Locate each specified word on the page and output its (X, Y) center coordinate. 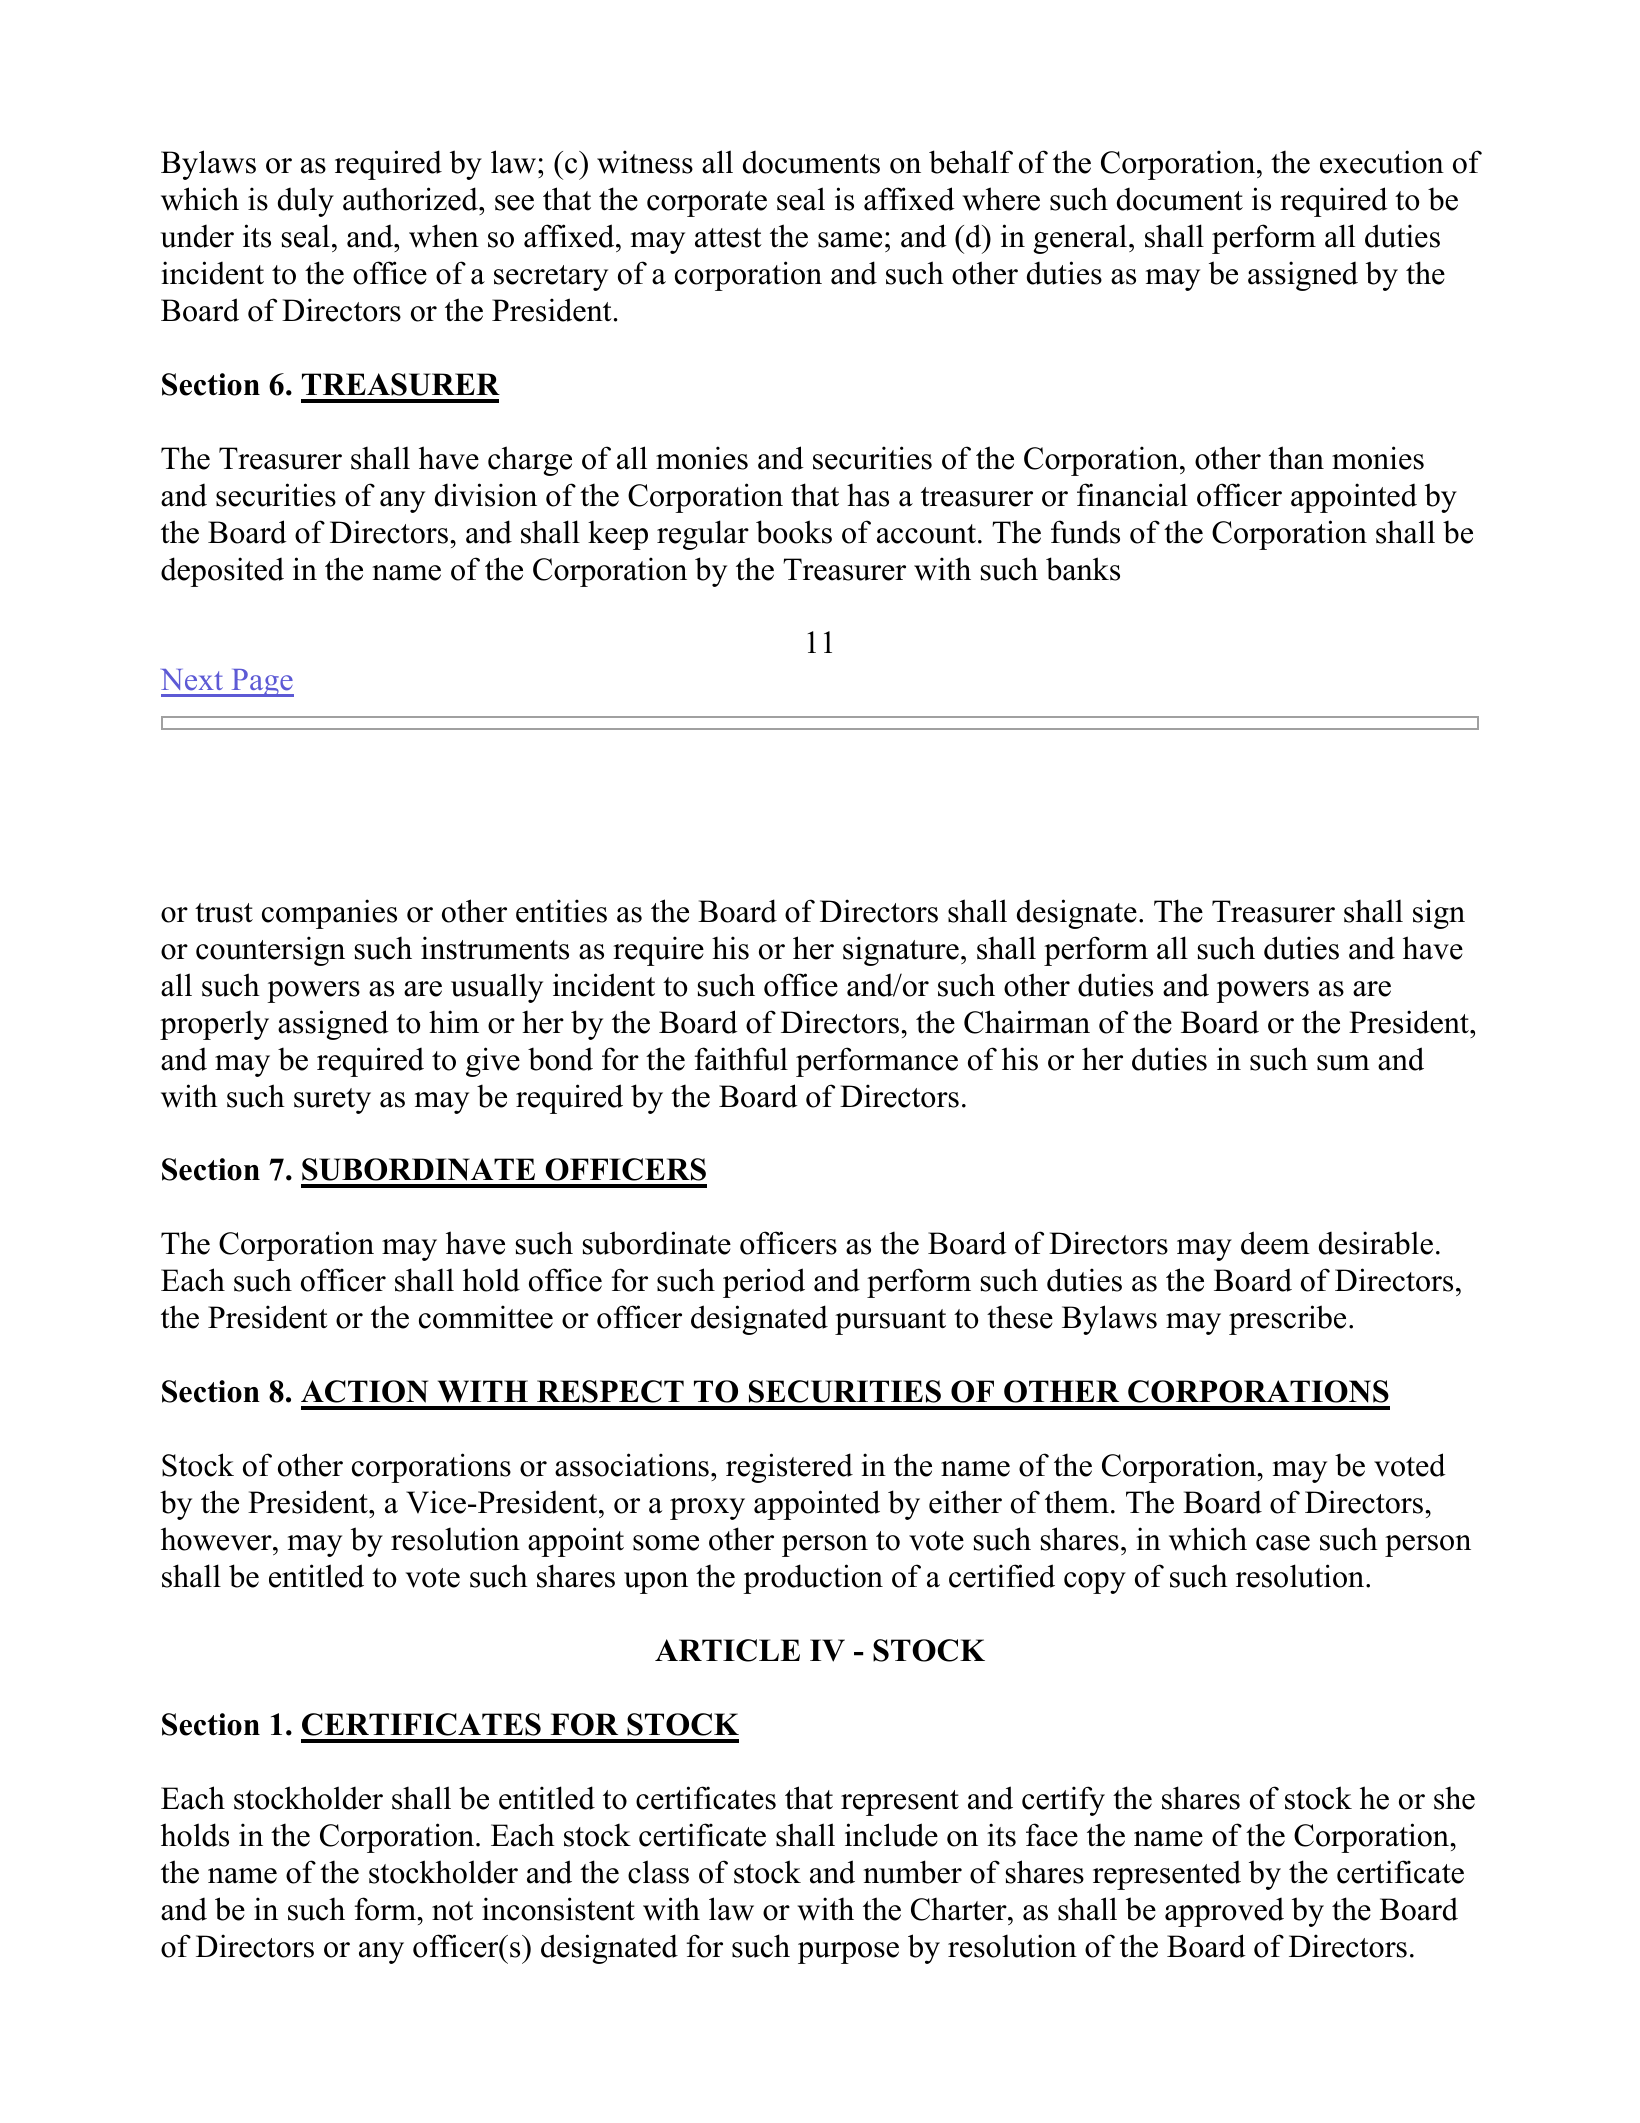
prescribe (1287, 1320)
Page (261, 683)
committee (486, 1317)
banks (1083, 569)
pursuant (890, 1322)
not (452, 1911)
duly (306, 202)
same (850, 240)
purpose (848, 1953)
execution (1382, 162)
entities (561, 911)
